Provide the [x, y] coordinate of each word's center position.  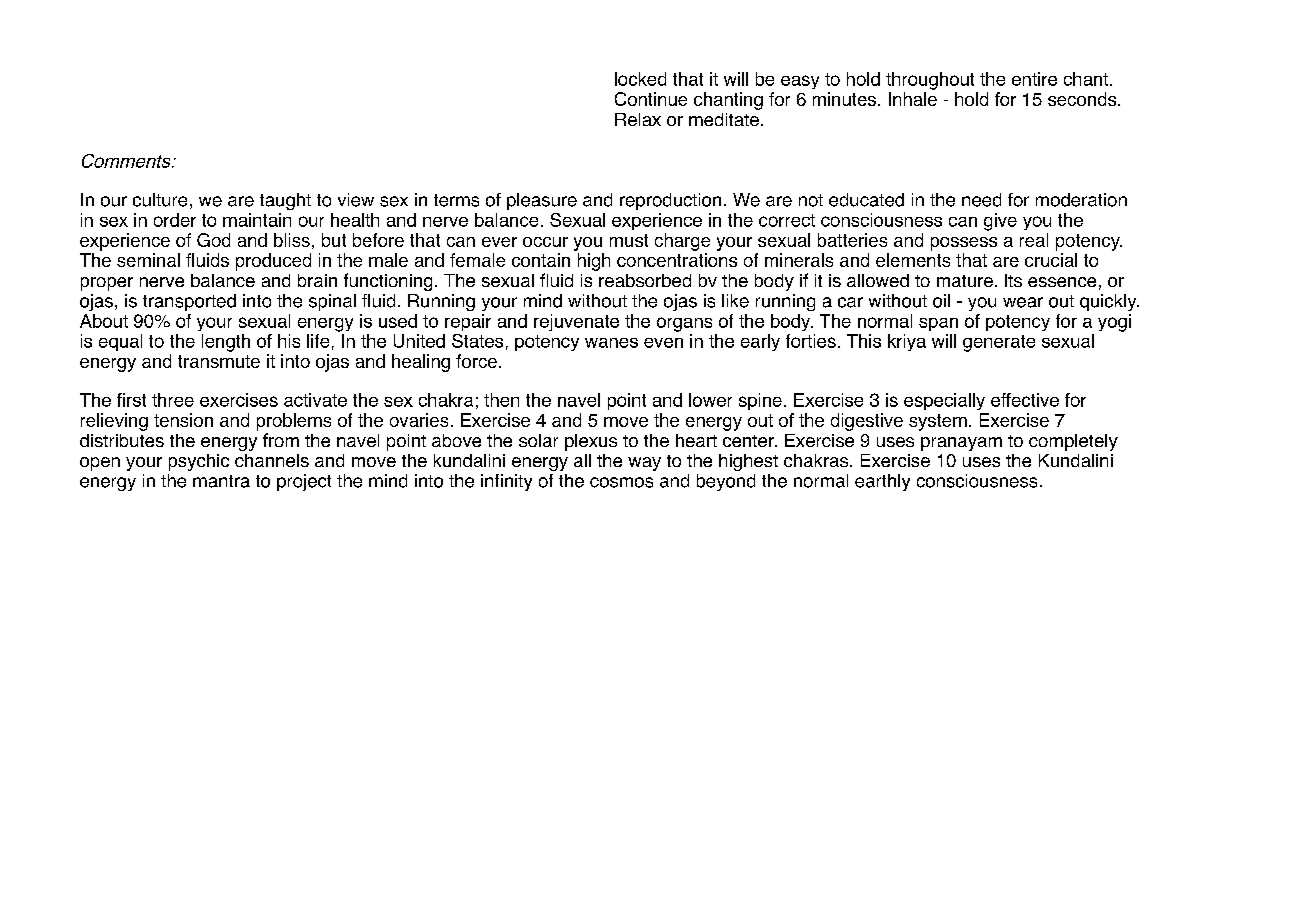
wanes [611, 343]
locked [640, 79]
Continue [651, 99]
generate [999, 343]
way [644, 464]
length [226, 343]
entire [1034, 79]
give [1000, 222]
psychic [199, 462]
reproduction [670, 201]
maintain [257, 220]
